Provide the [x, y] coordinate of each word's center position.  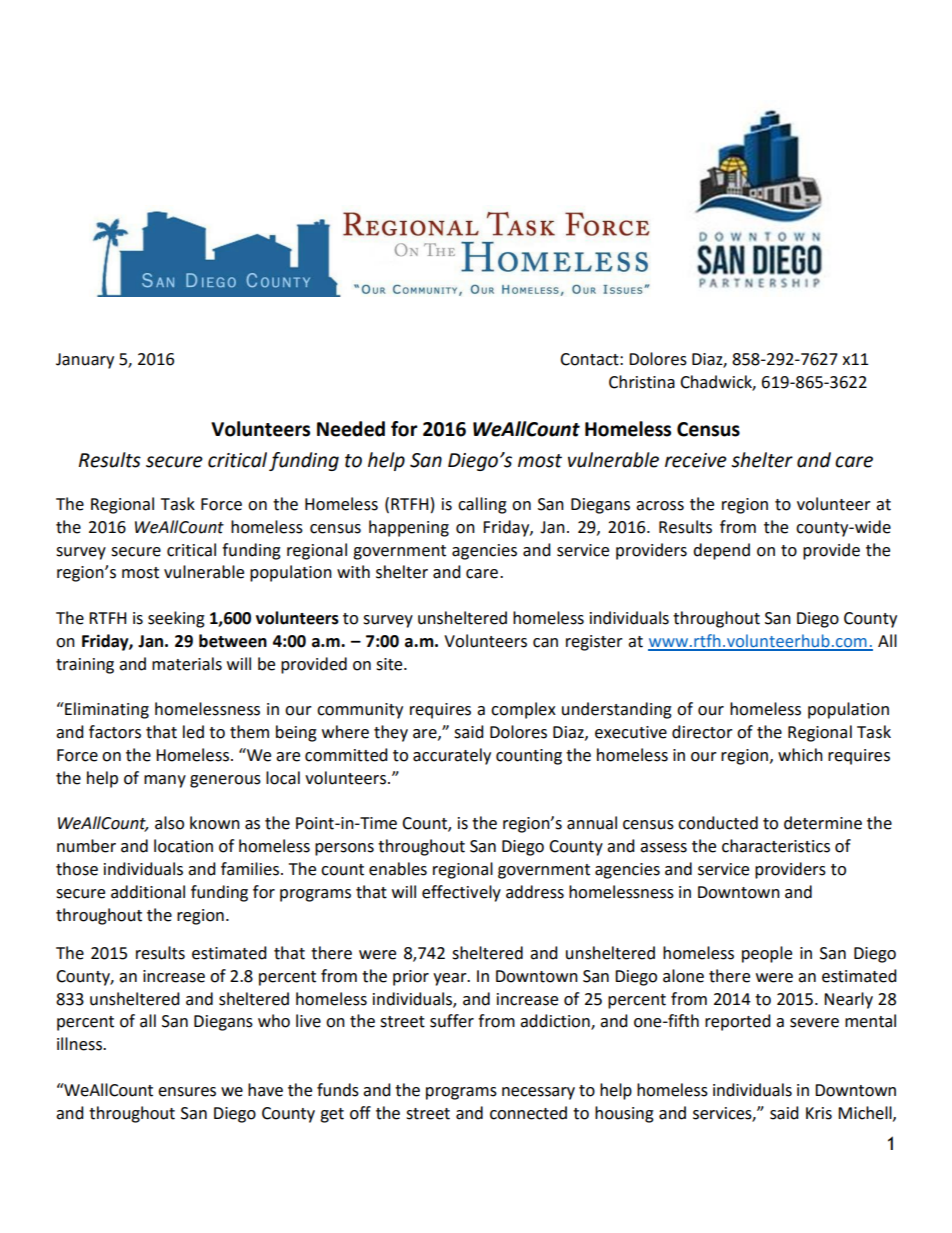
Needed [351, 429]
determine [823, 823]
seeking [176, 619]
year [451, 979]
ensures [187, 1092]
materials [187, 664]
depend [721, 551]
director [702, 732]
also [169, 823]
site [390, 664]
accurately [452, 756]
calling [482, 505]
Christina [642, 382]
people [767, 954]
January [85, 361]
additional [148, 892]
